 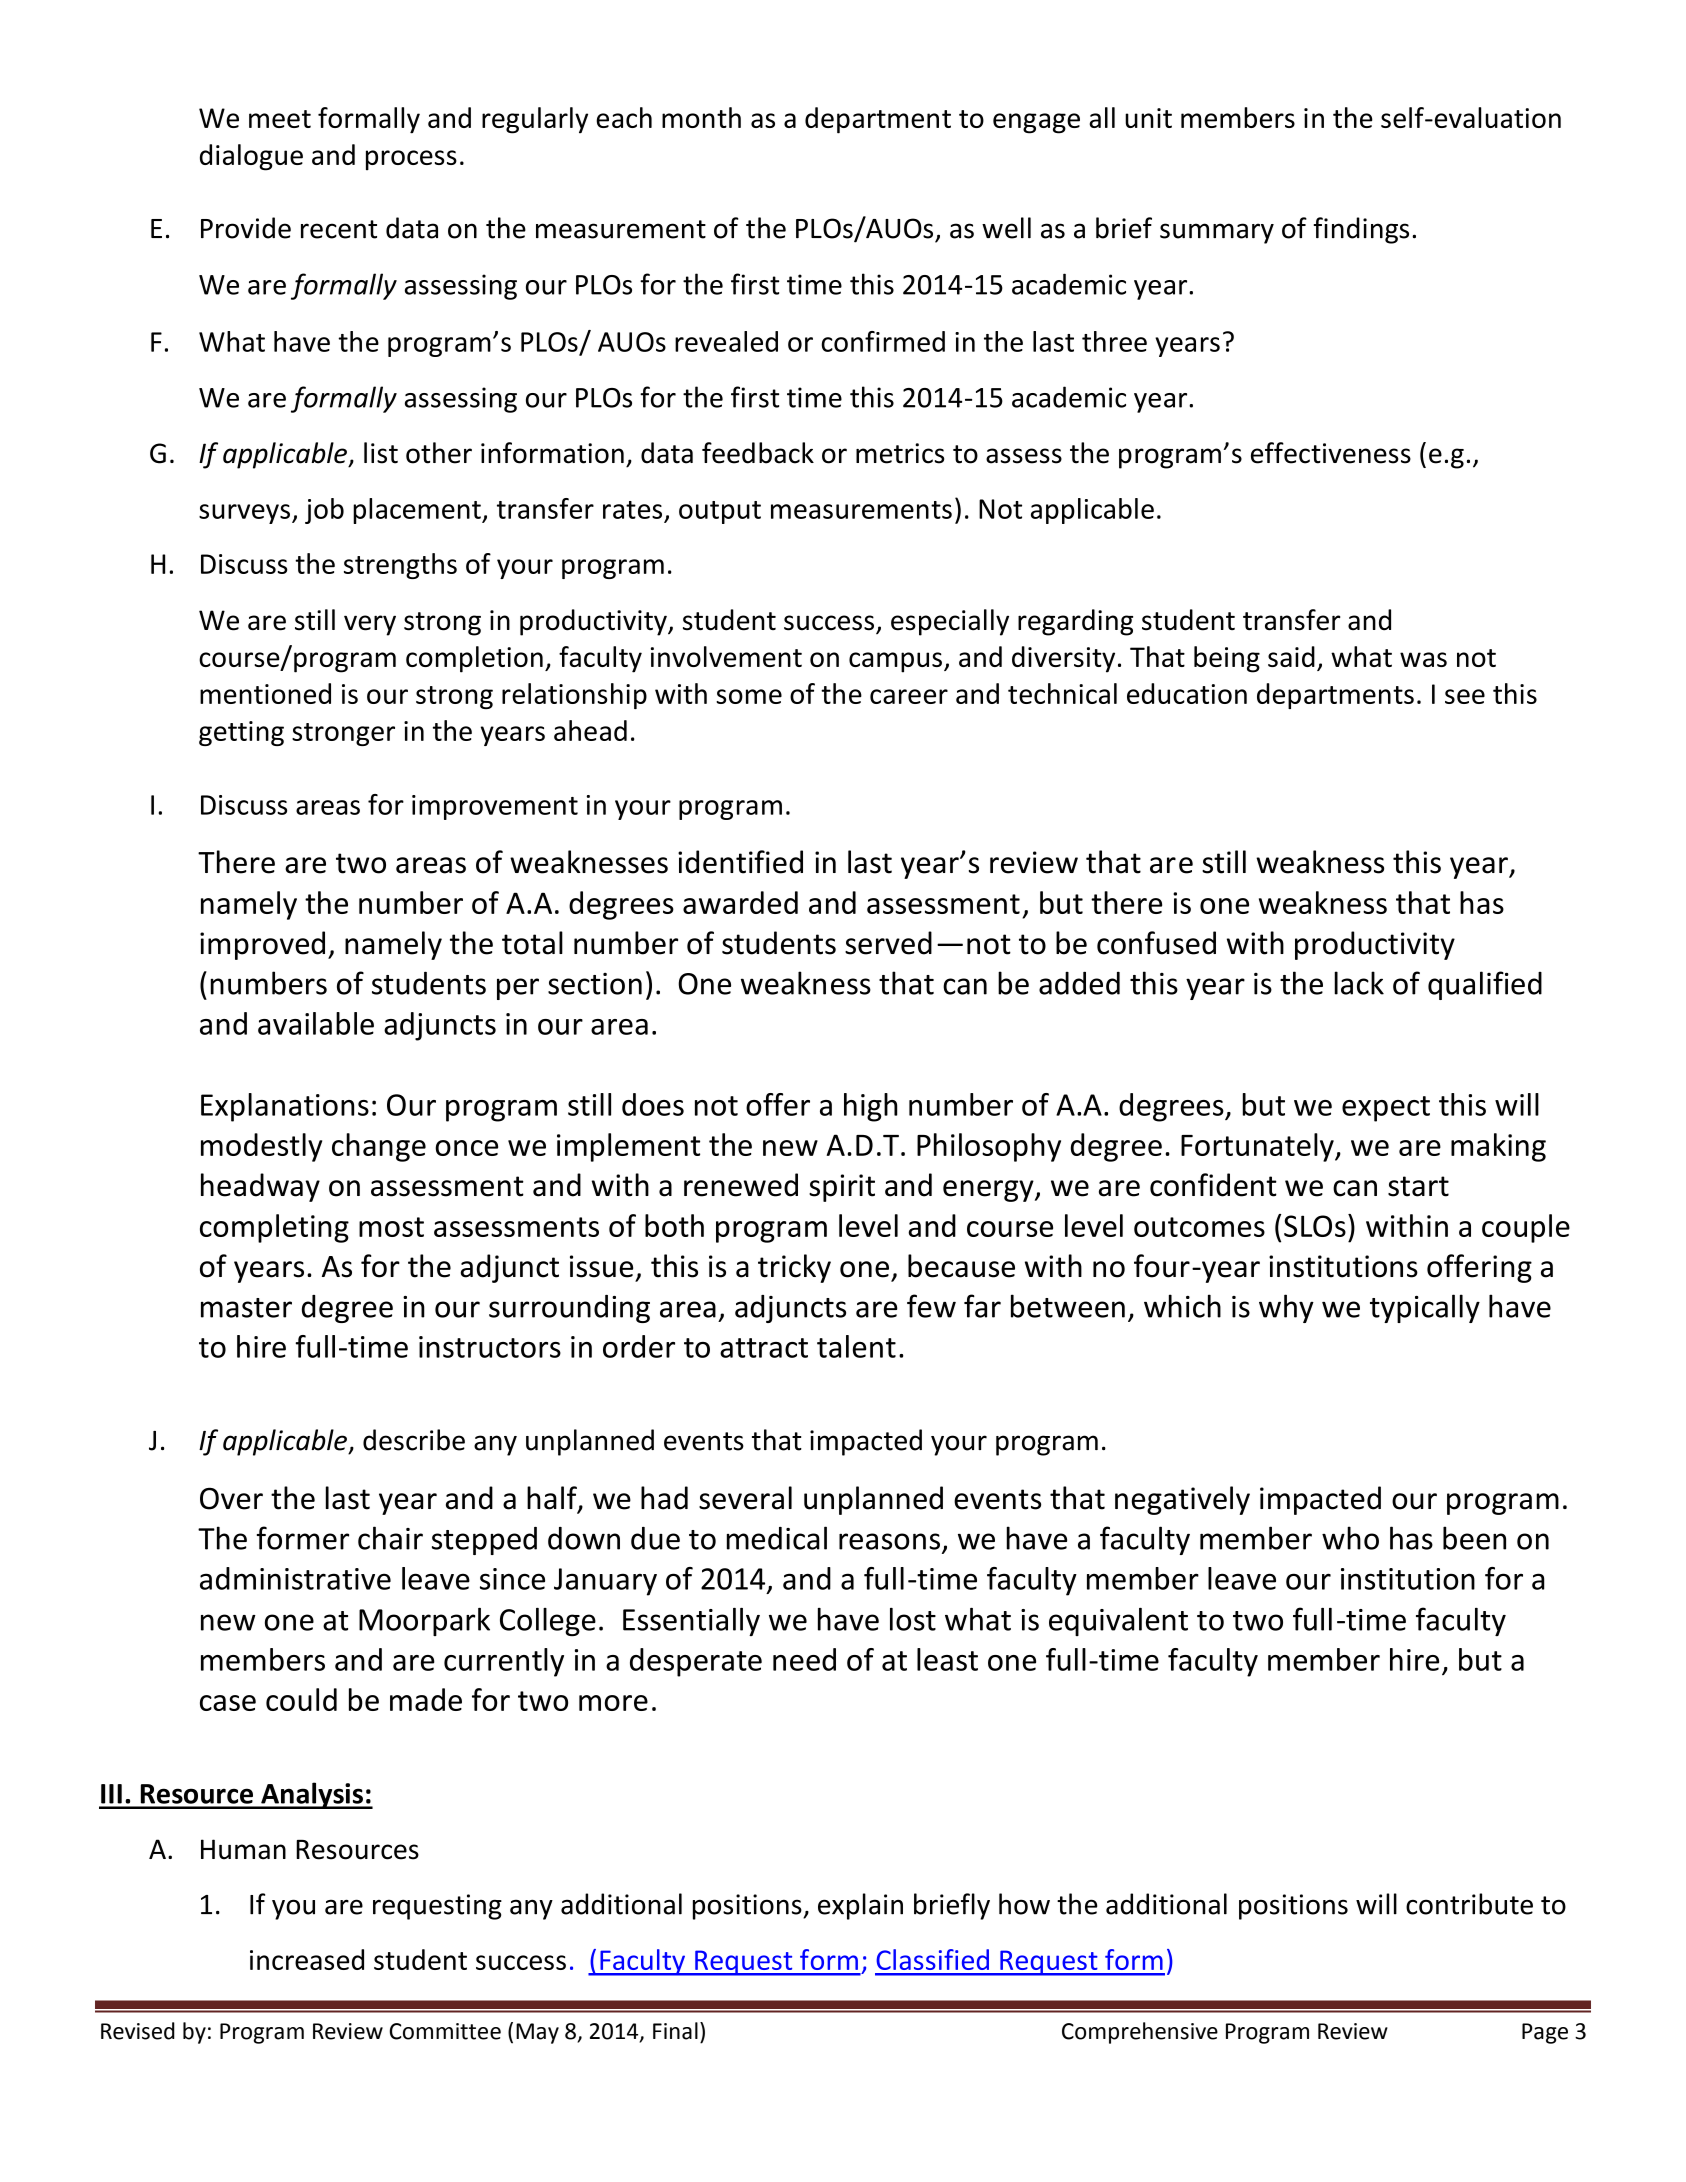 I want to click on month, so click(x=701, y=117).
